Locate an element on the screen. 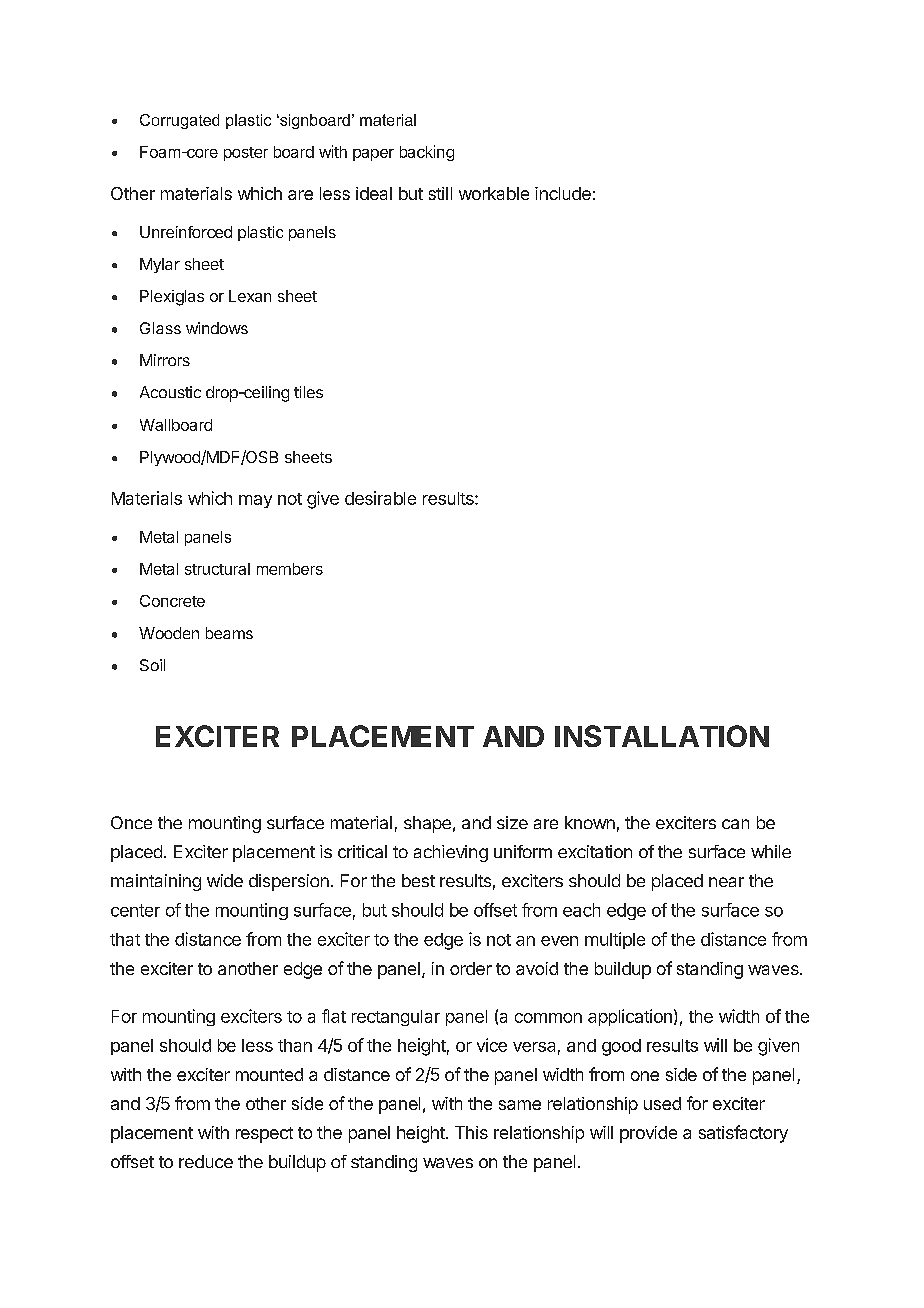 The height and width of the screenshot is (1308, 924). include is located at coordinates (563, 193).
